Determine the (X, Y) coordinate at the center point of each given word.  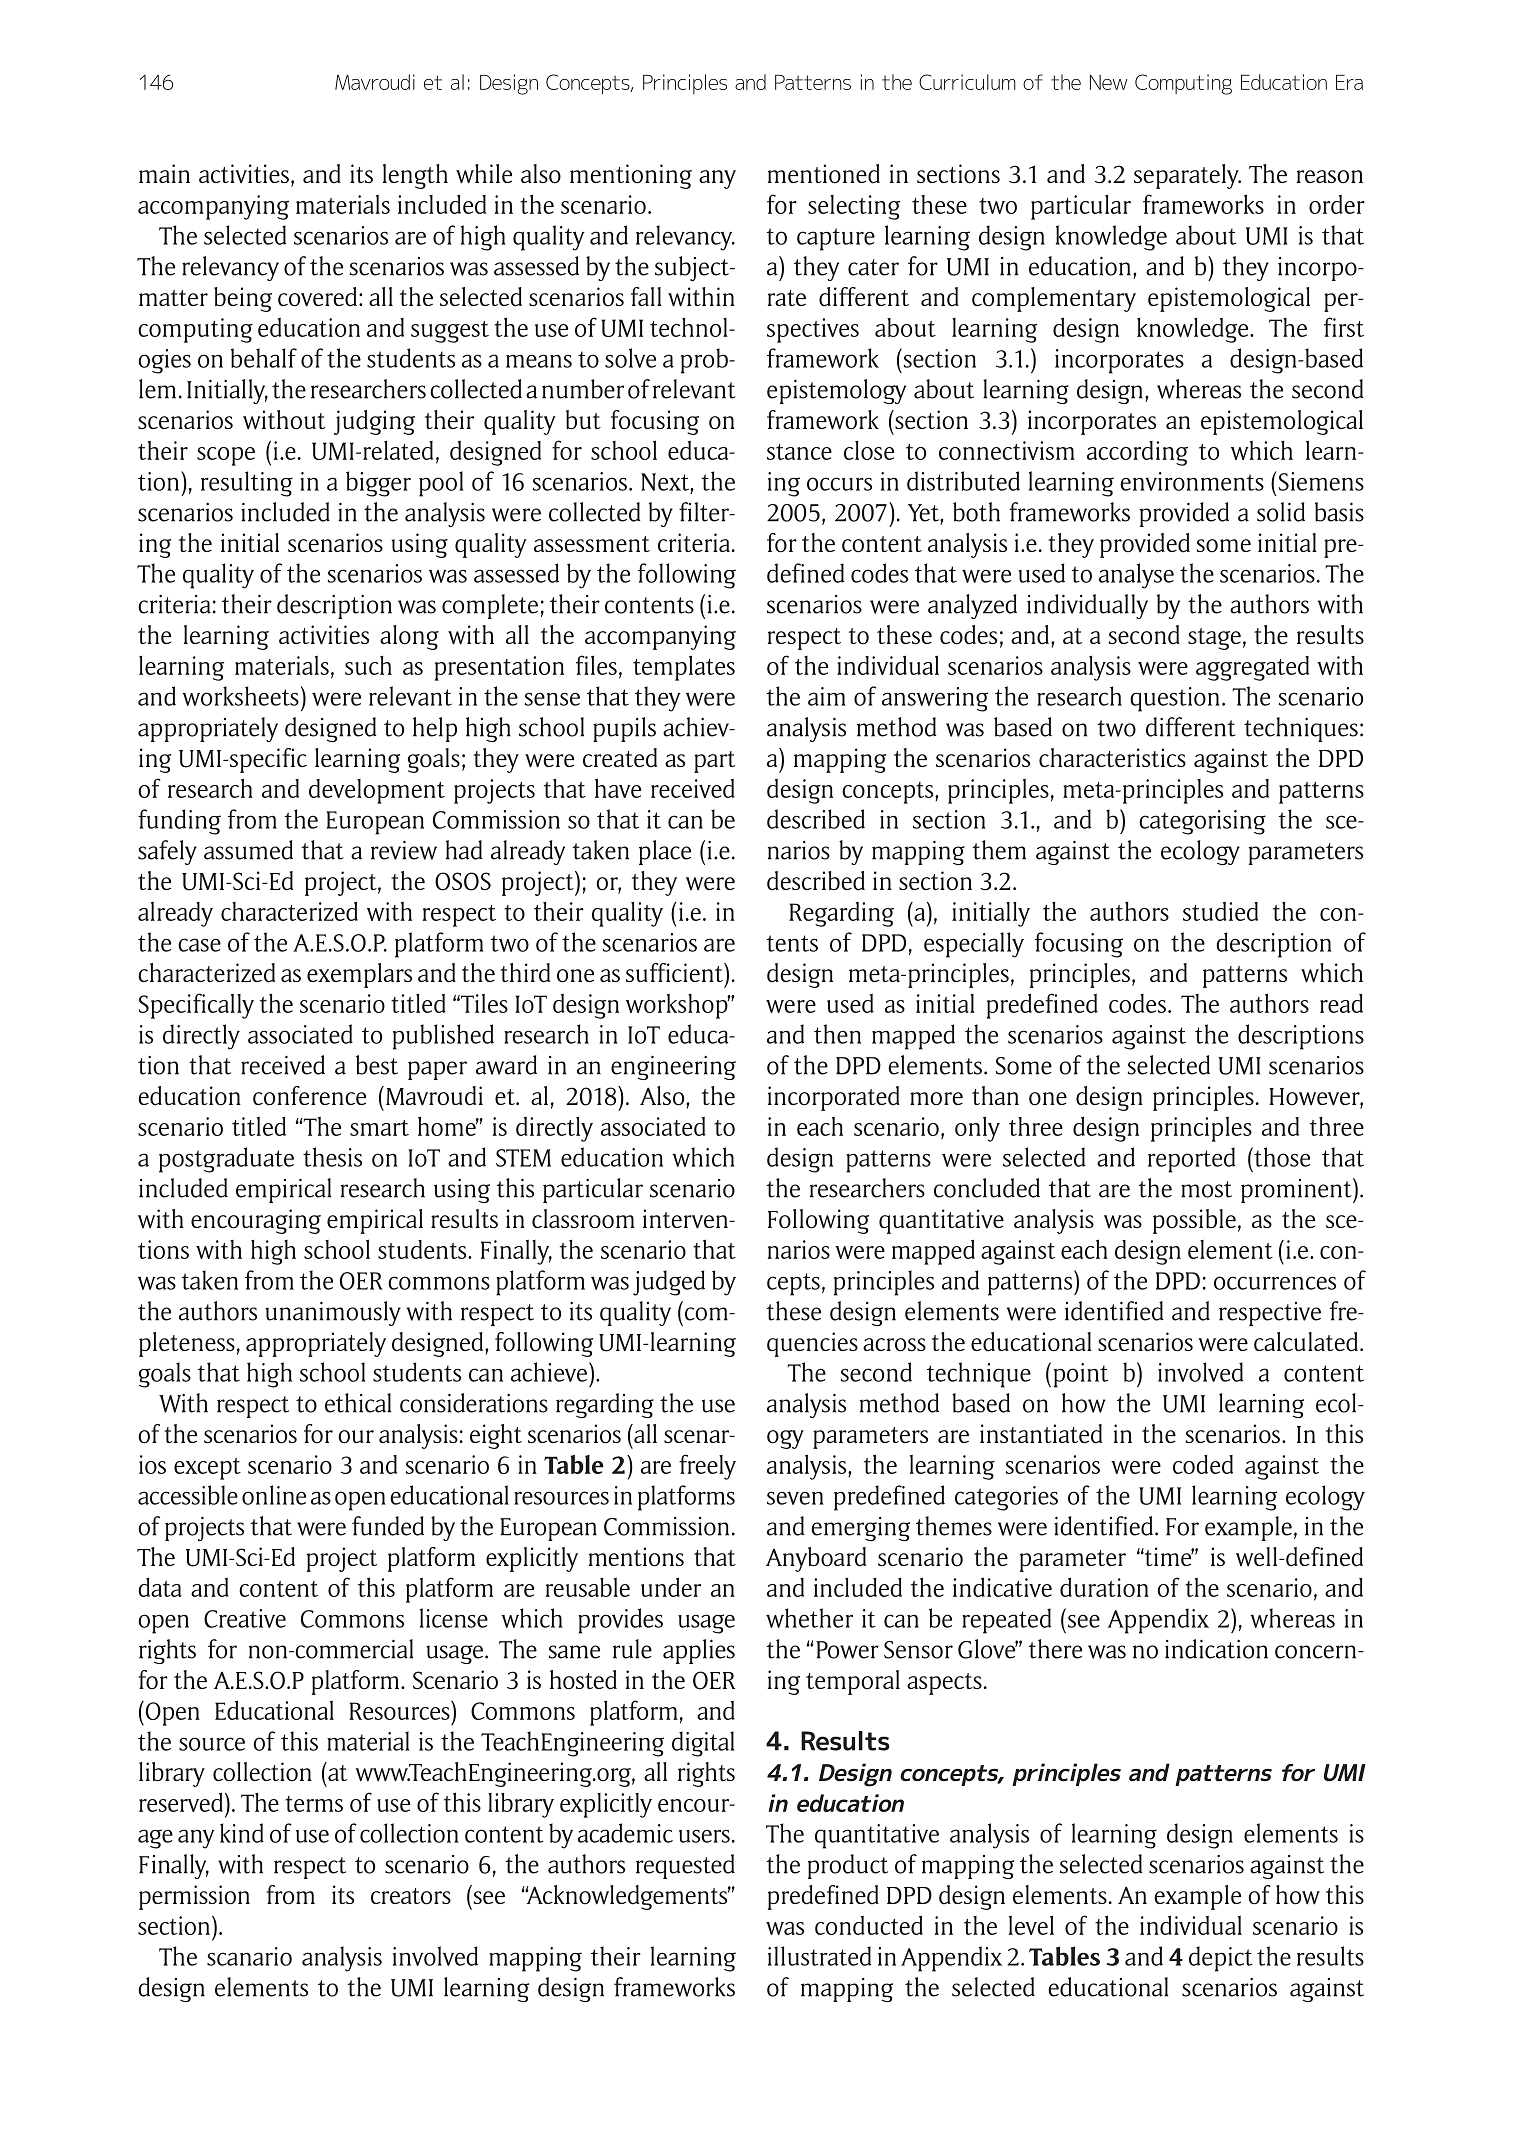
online (274, 1495)
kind (242, 1833)
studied (1220, 911)
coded (1203, 1464)
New (1108, 82)
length (415, 176)
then (837, 1034)
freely (707, 1467)
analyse (1136, 576)
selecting (854, 207)
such (368, 665)
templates (684, 668)
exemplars (359, 975)
